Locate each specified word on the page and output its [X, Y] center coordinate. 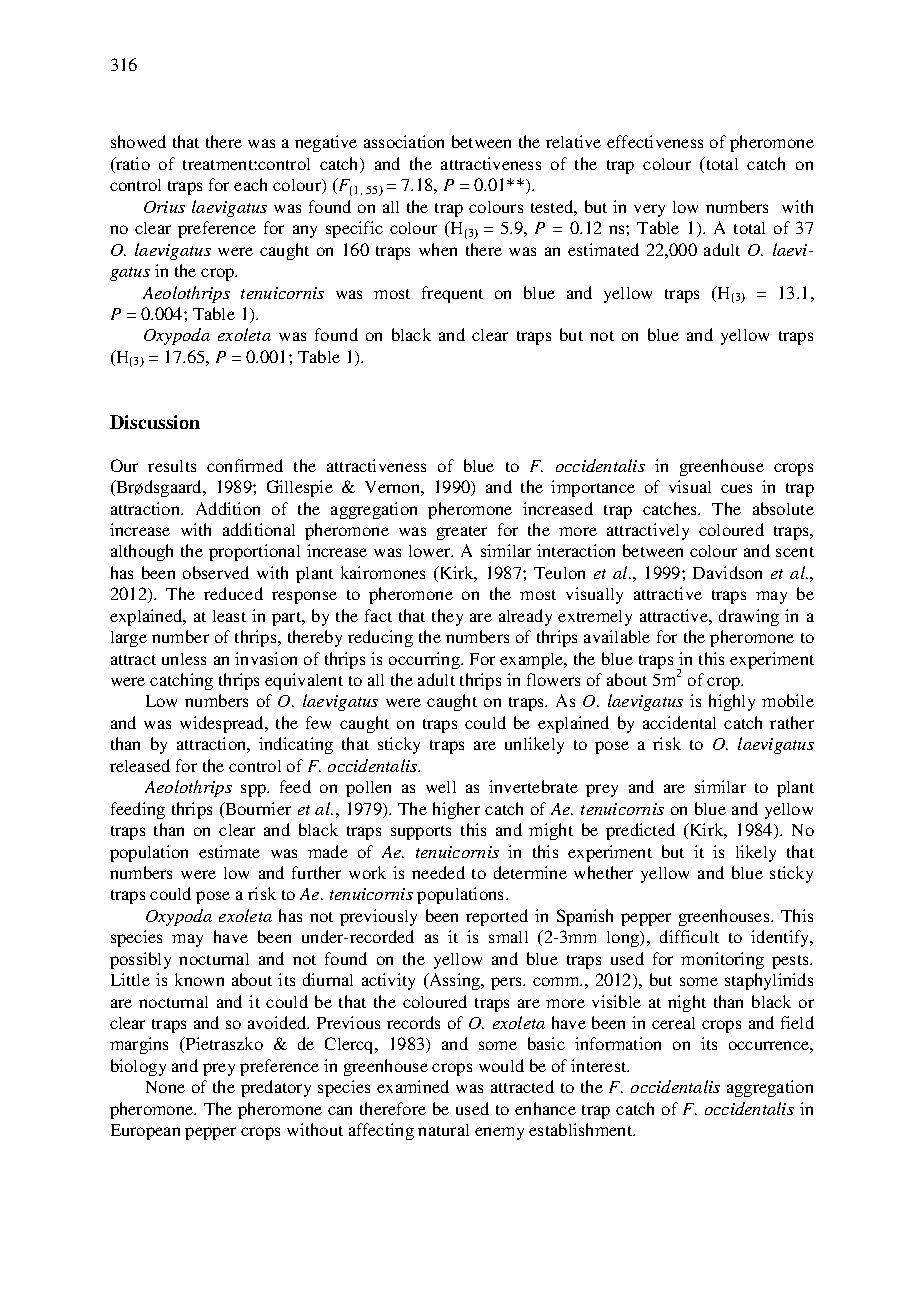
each [250, 184]
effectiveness [655, 141]
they [447, 617]
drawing [749, 617]
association [404, 141]
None [165, 1087]
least [229, 616]
